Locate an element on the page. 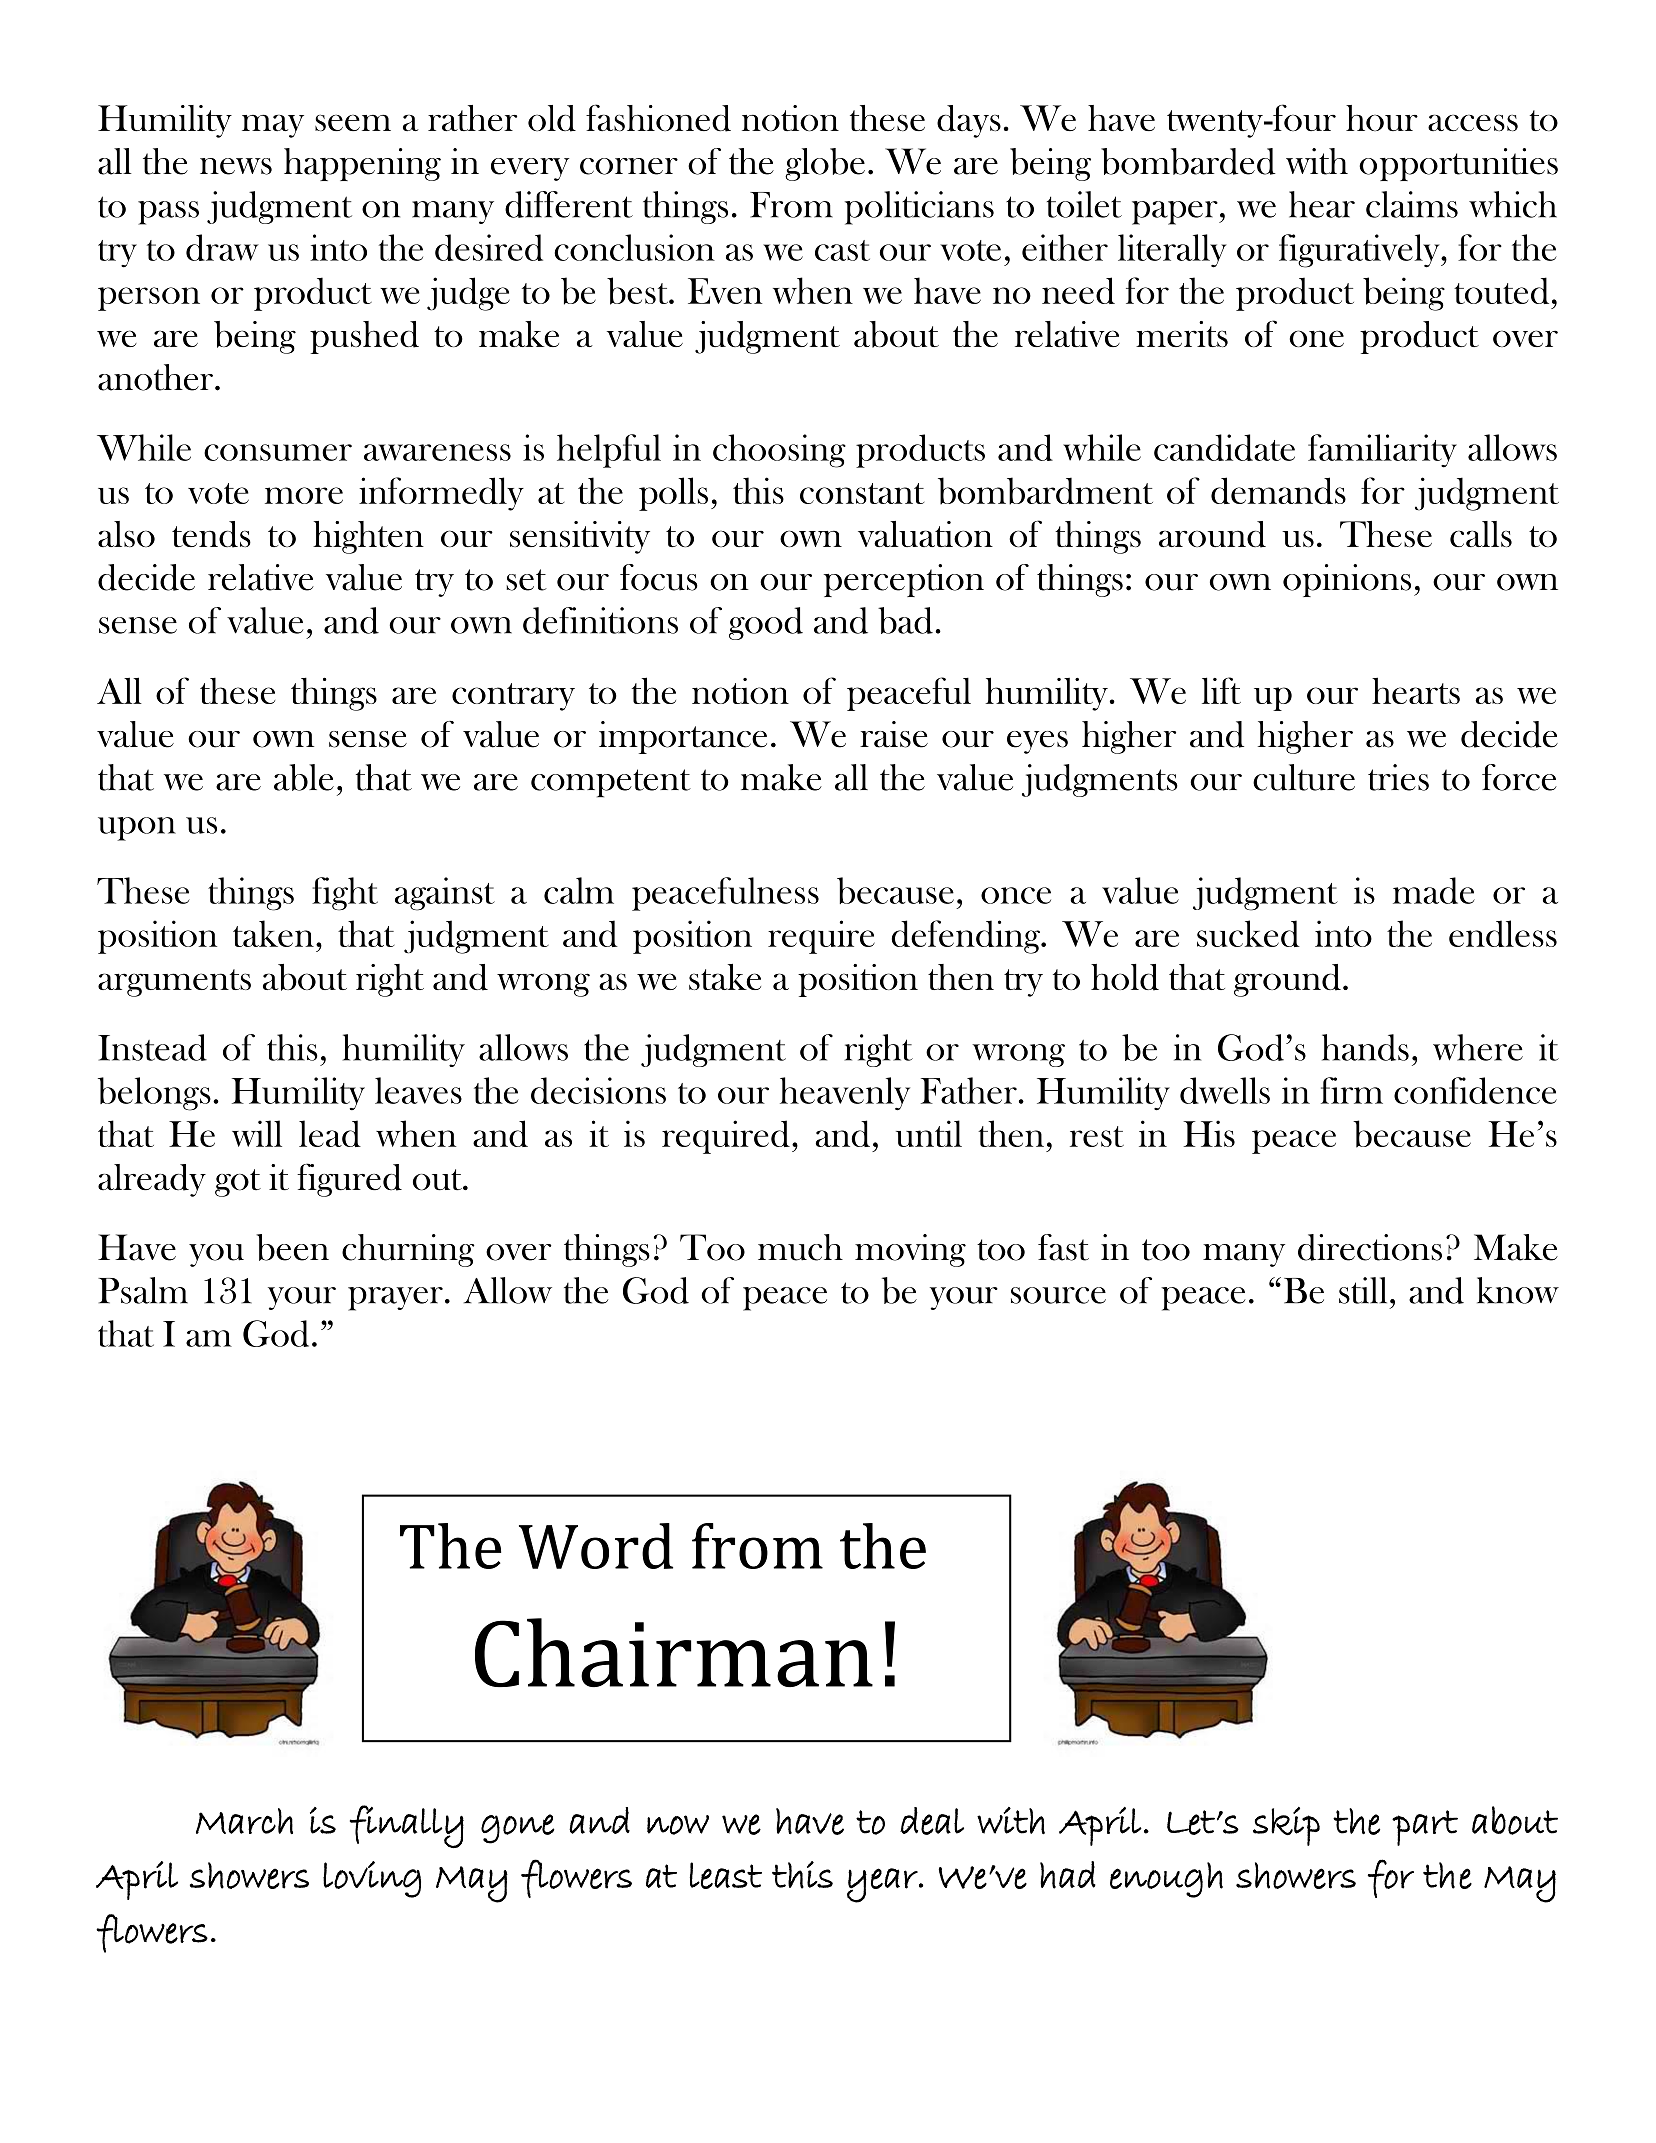  March is located at coordinates (244, 1821).
